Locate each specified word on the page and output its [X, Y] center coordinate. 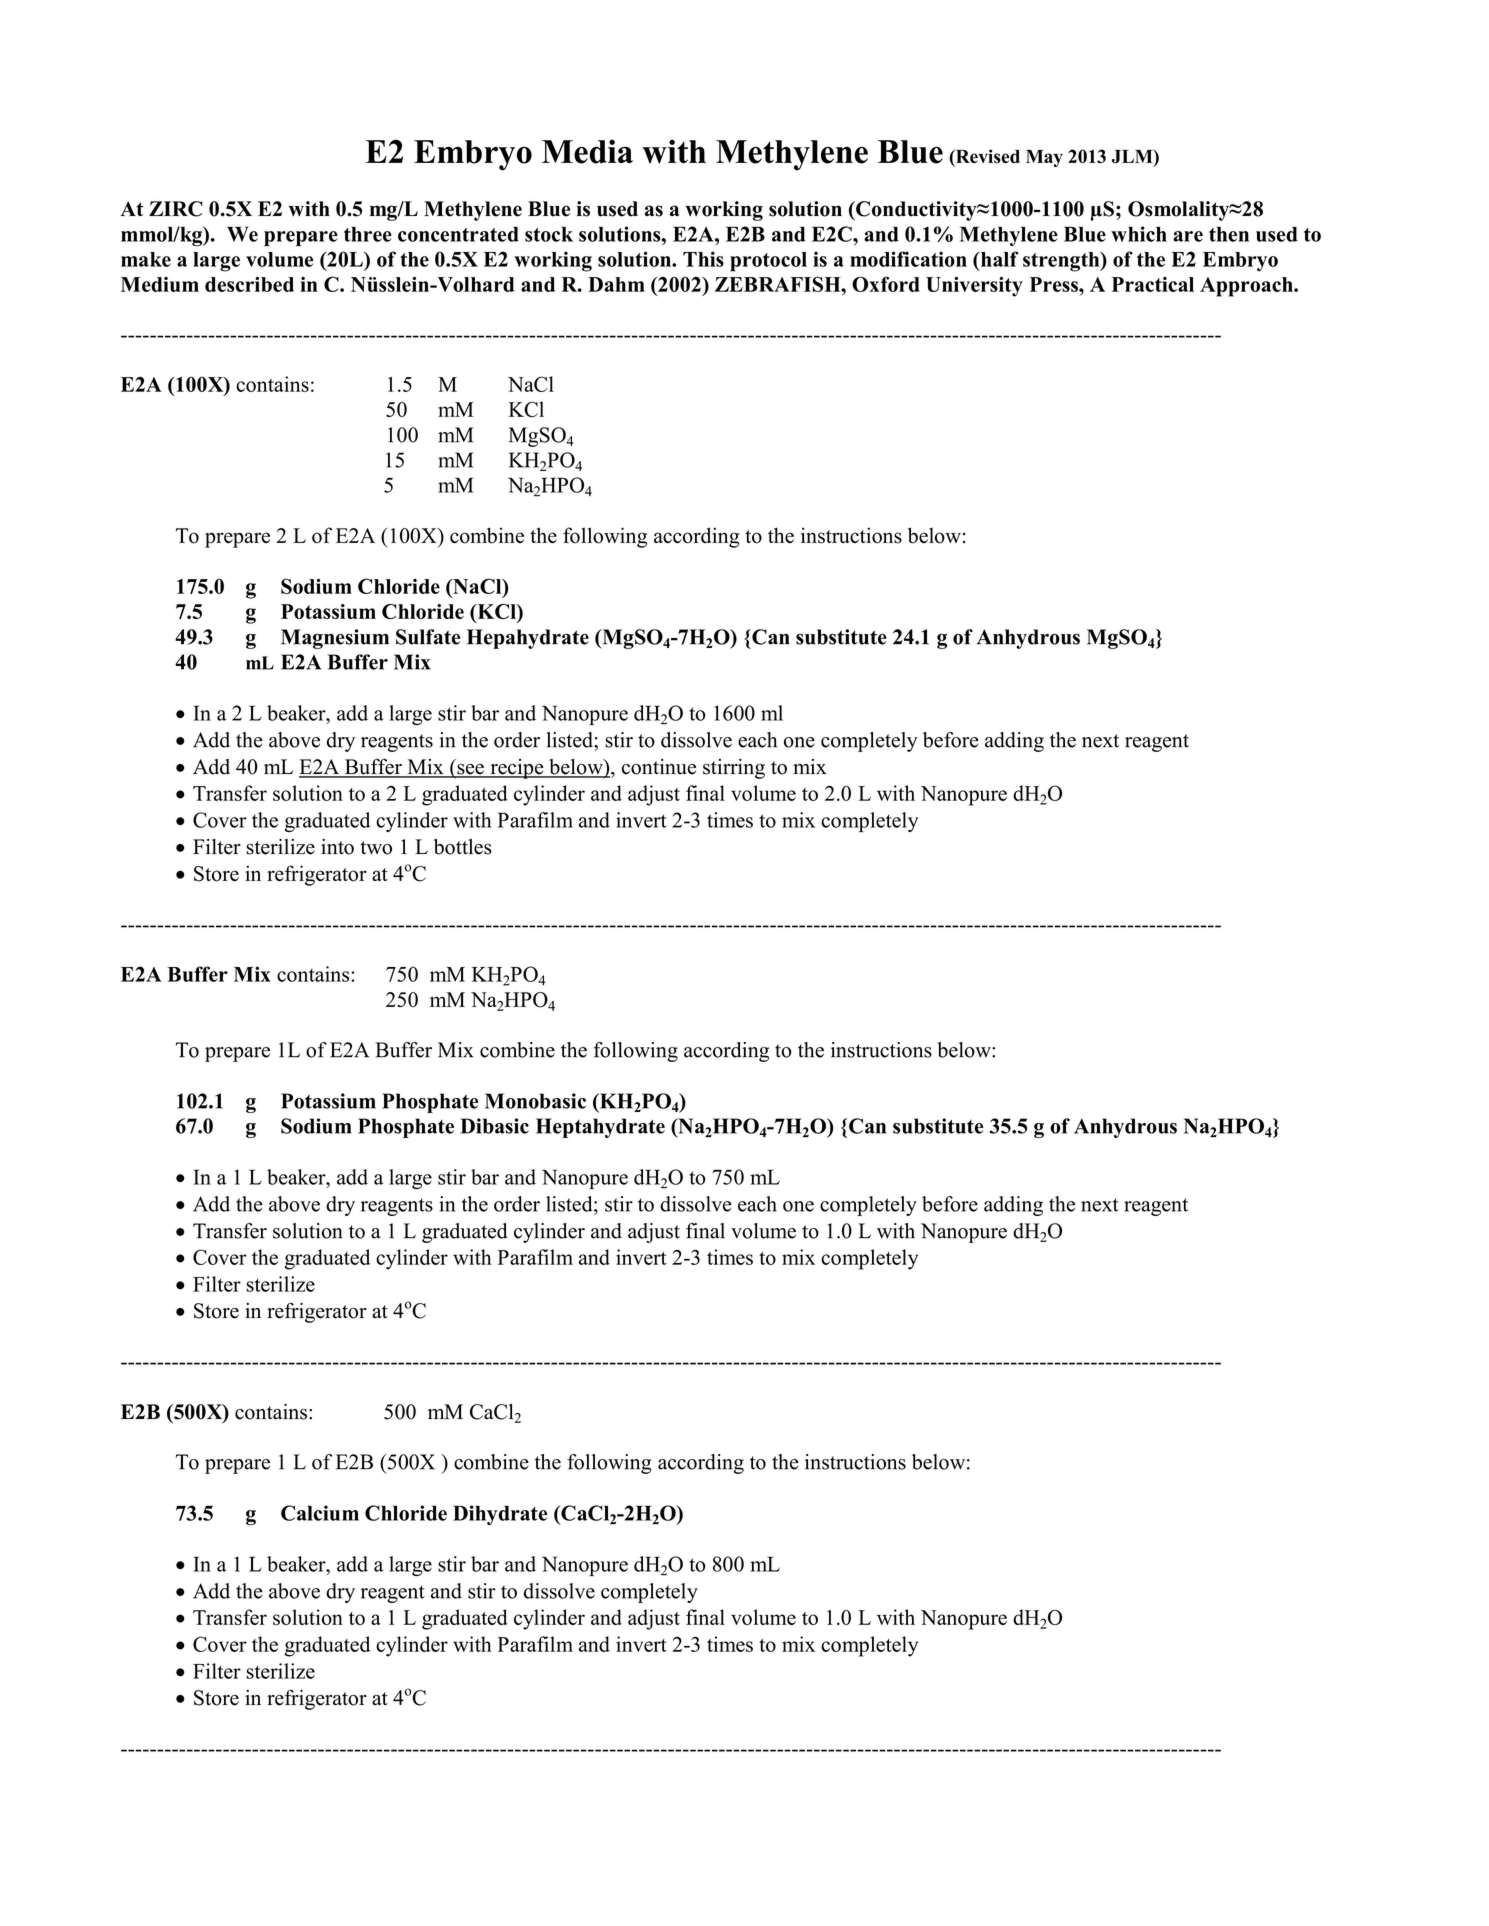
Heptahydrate [600, 1128]
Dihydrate [500, 1515]
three [368, 234]
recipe [517, 769]
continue [659, 767]
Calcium [320, 1513]
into [337, 847]
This [703, 259]
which [1139, 234]
